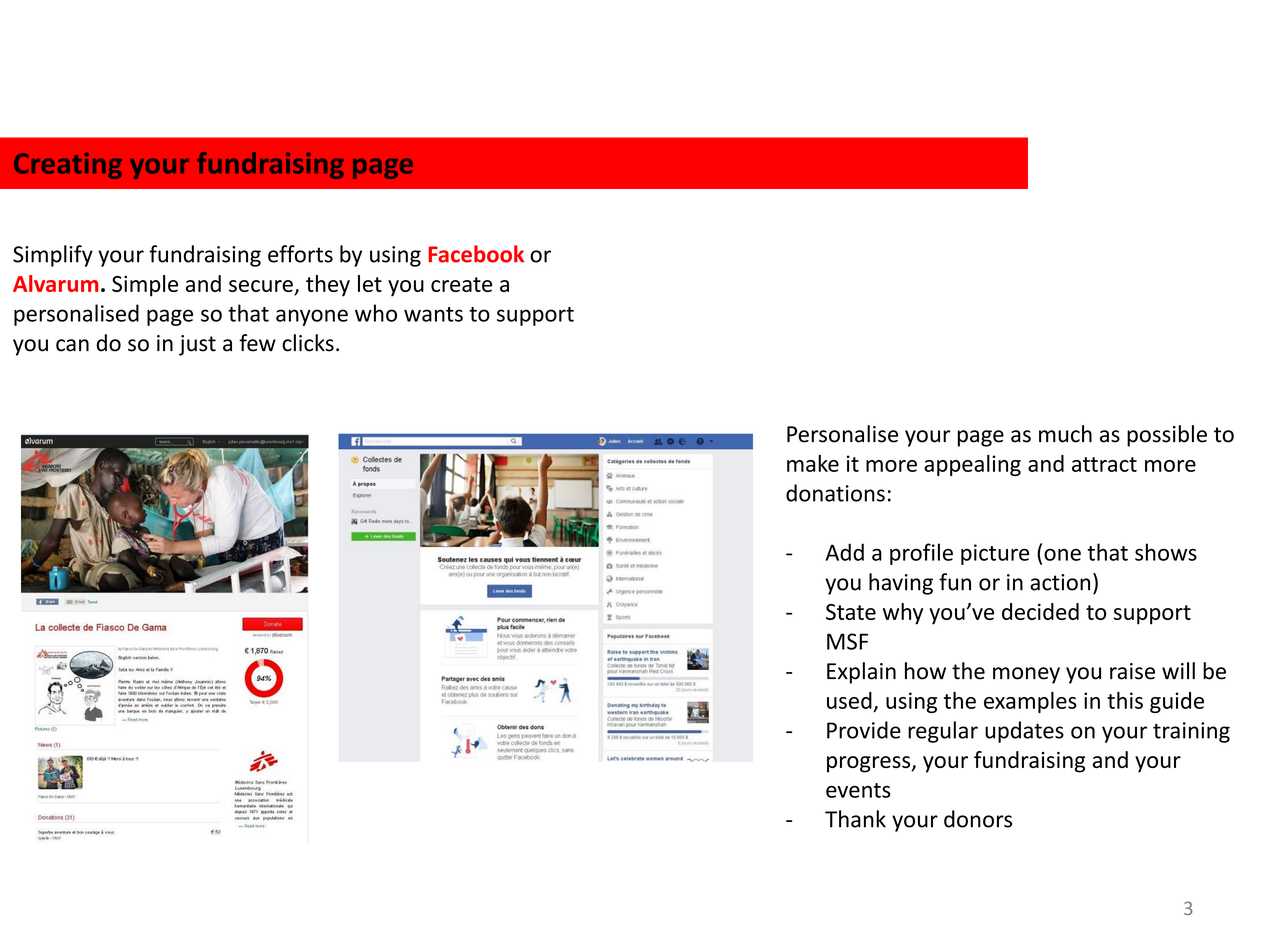 Image resolution: width=1270 pixels, height=952 pixels. I want to click on just, so click(197, 345).
